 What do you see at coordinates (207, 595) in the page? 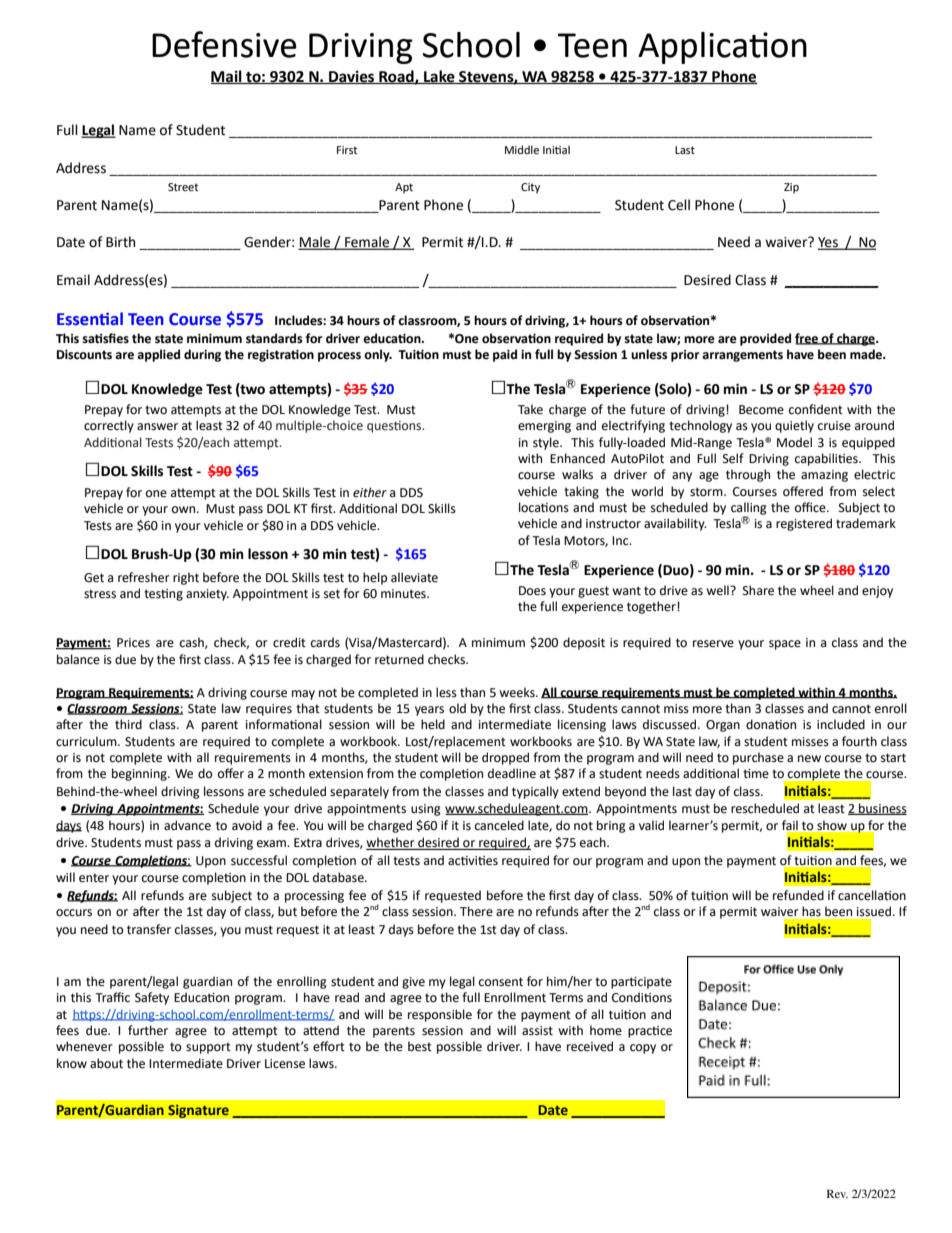
I see `anxiety` at bounding box center [207, 595].
